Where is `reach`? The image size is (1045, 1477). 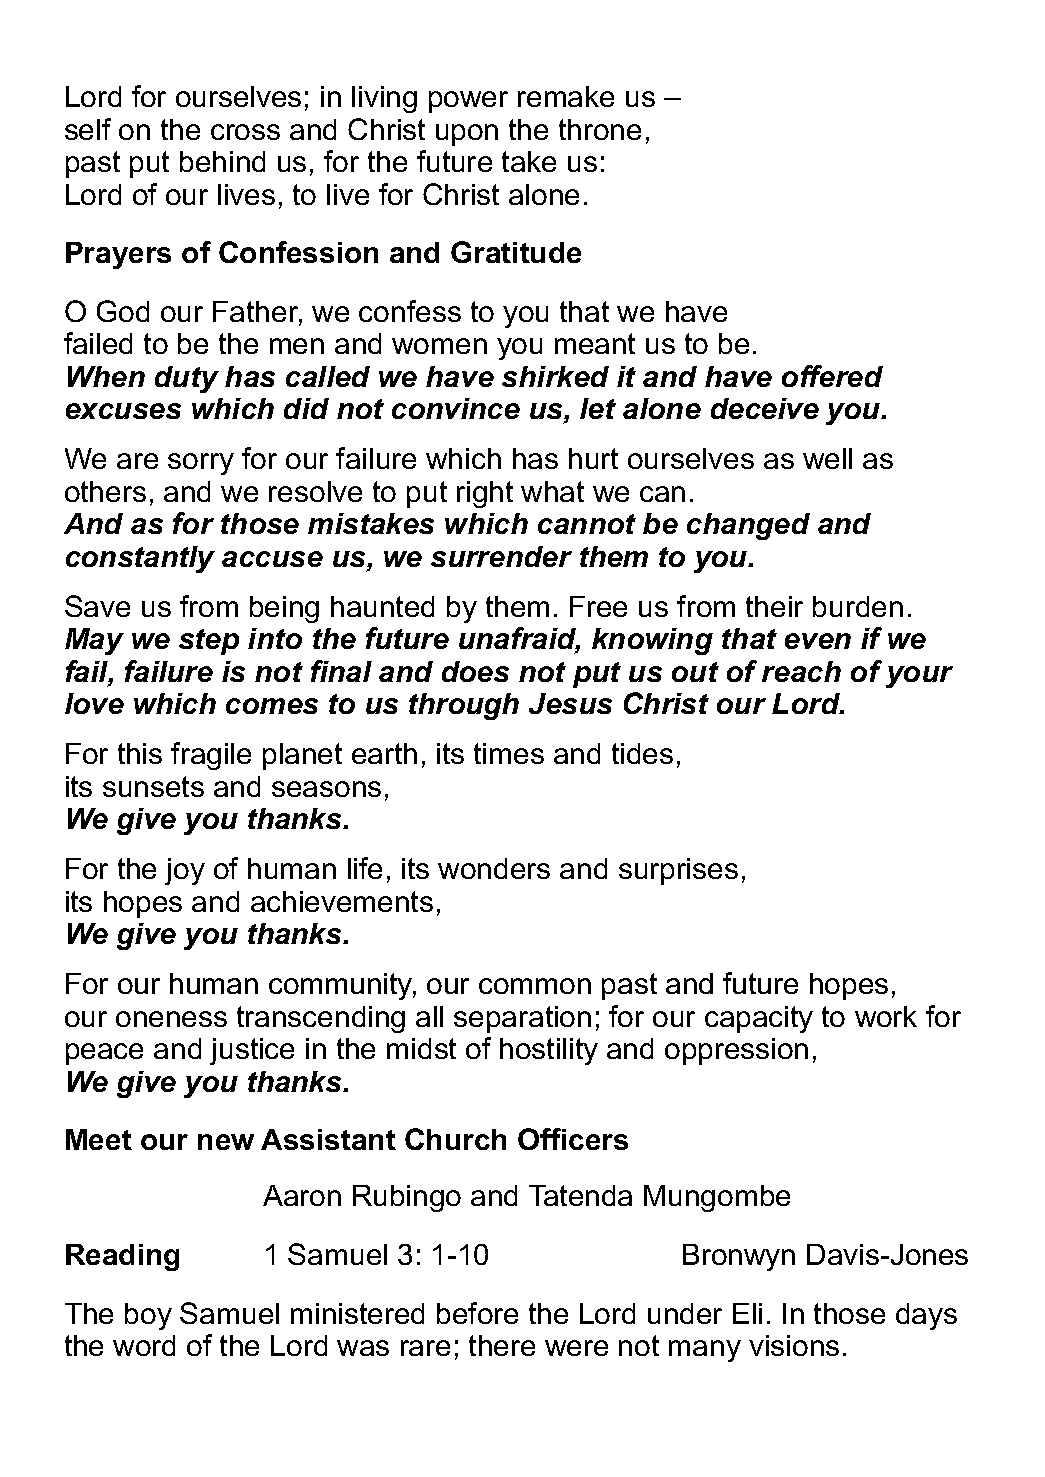
reach is located at coordinates (801, 671).
